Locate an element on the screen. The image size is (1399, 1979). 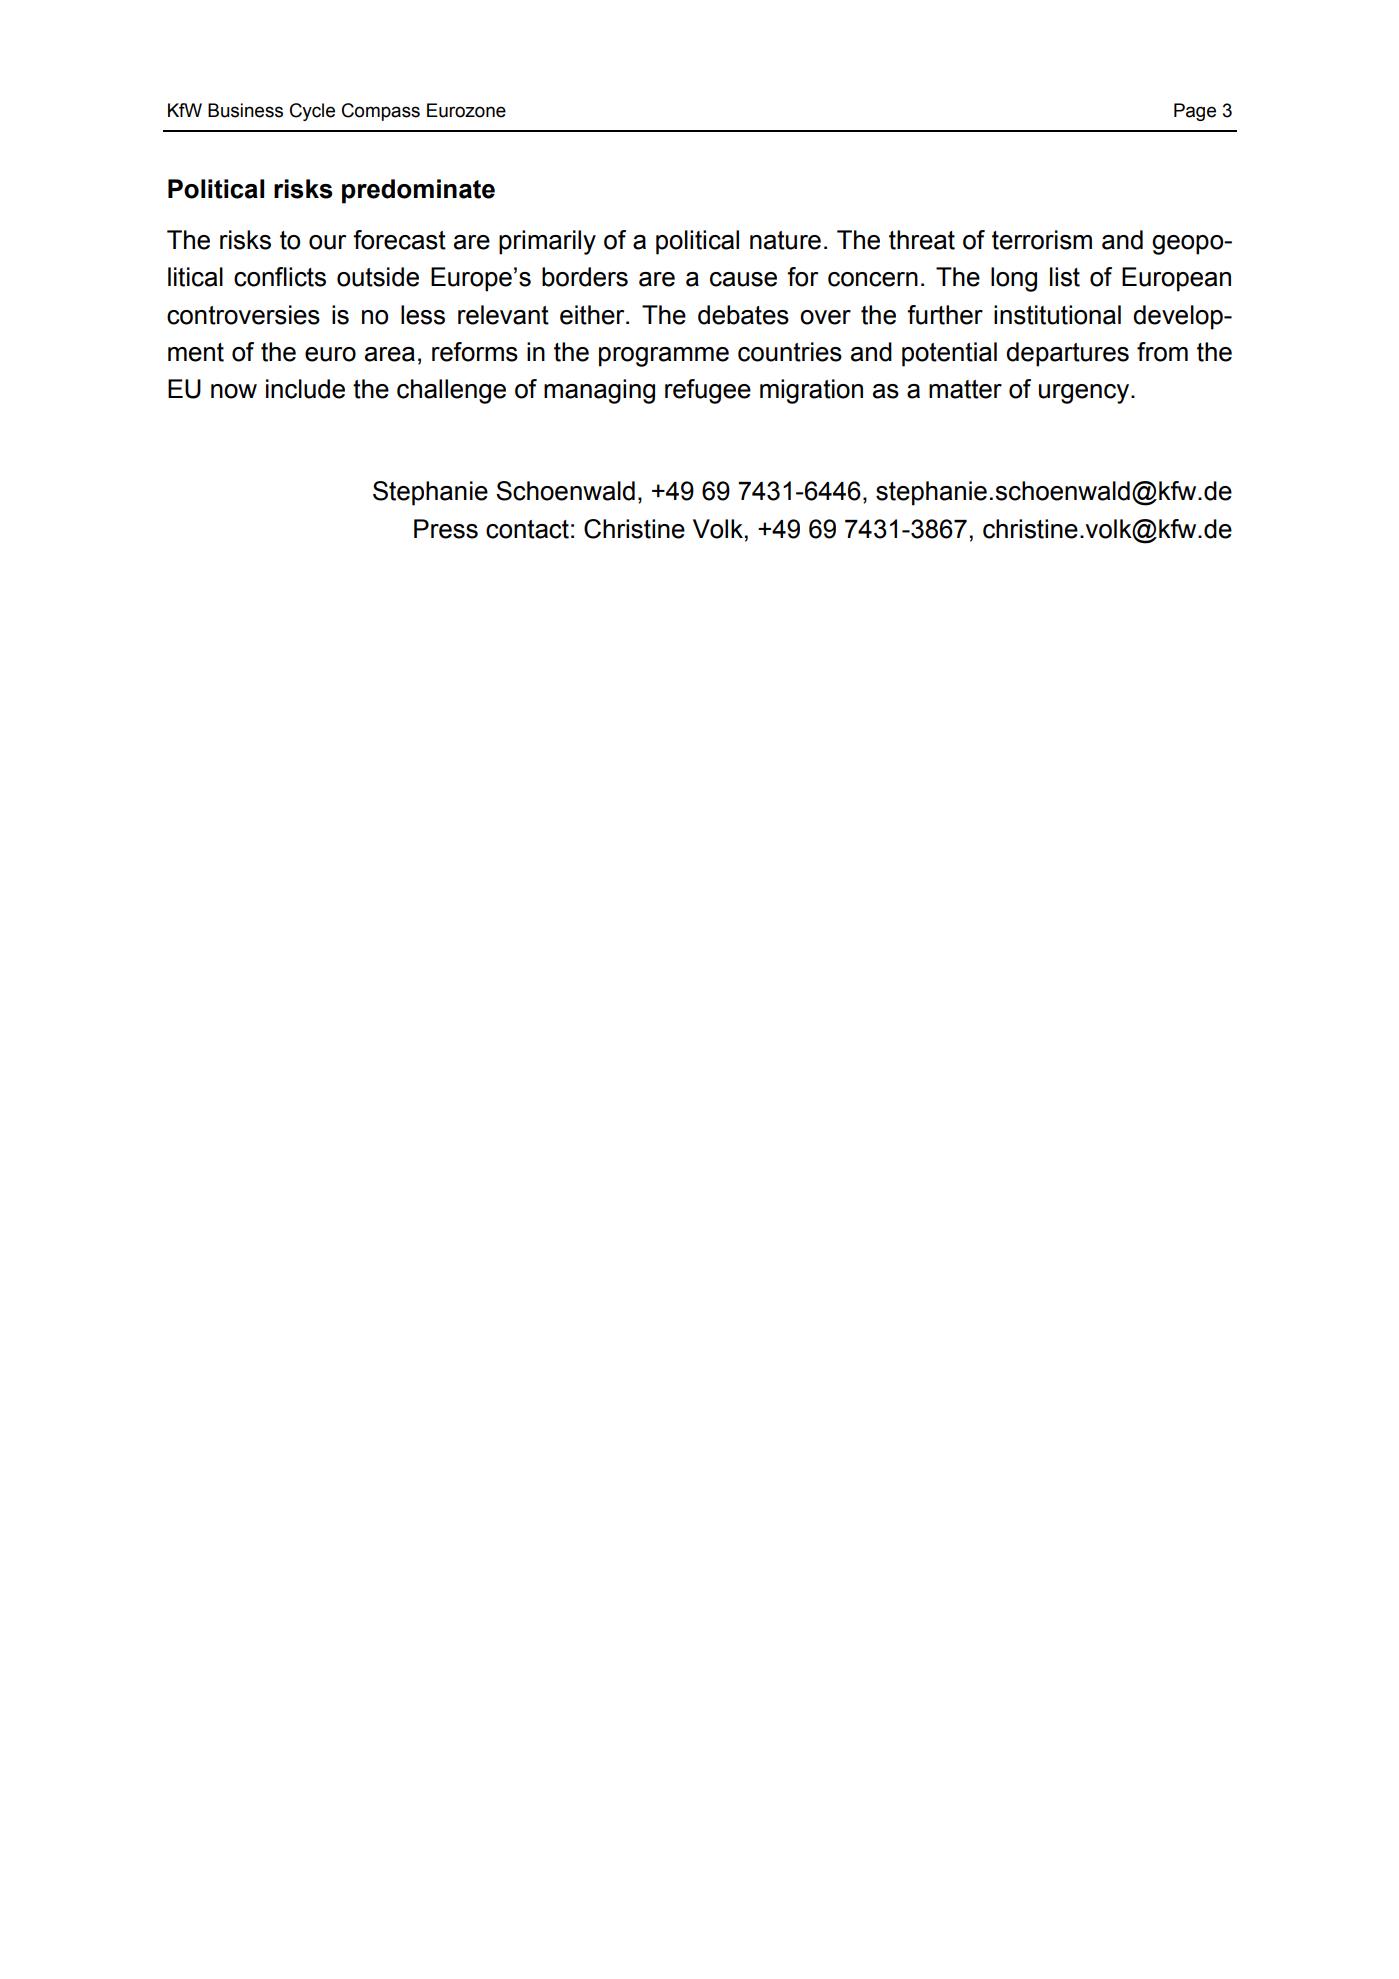
Press is located at coordinates (446, 529).
